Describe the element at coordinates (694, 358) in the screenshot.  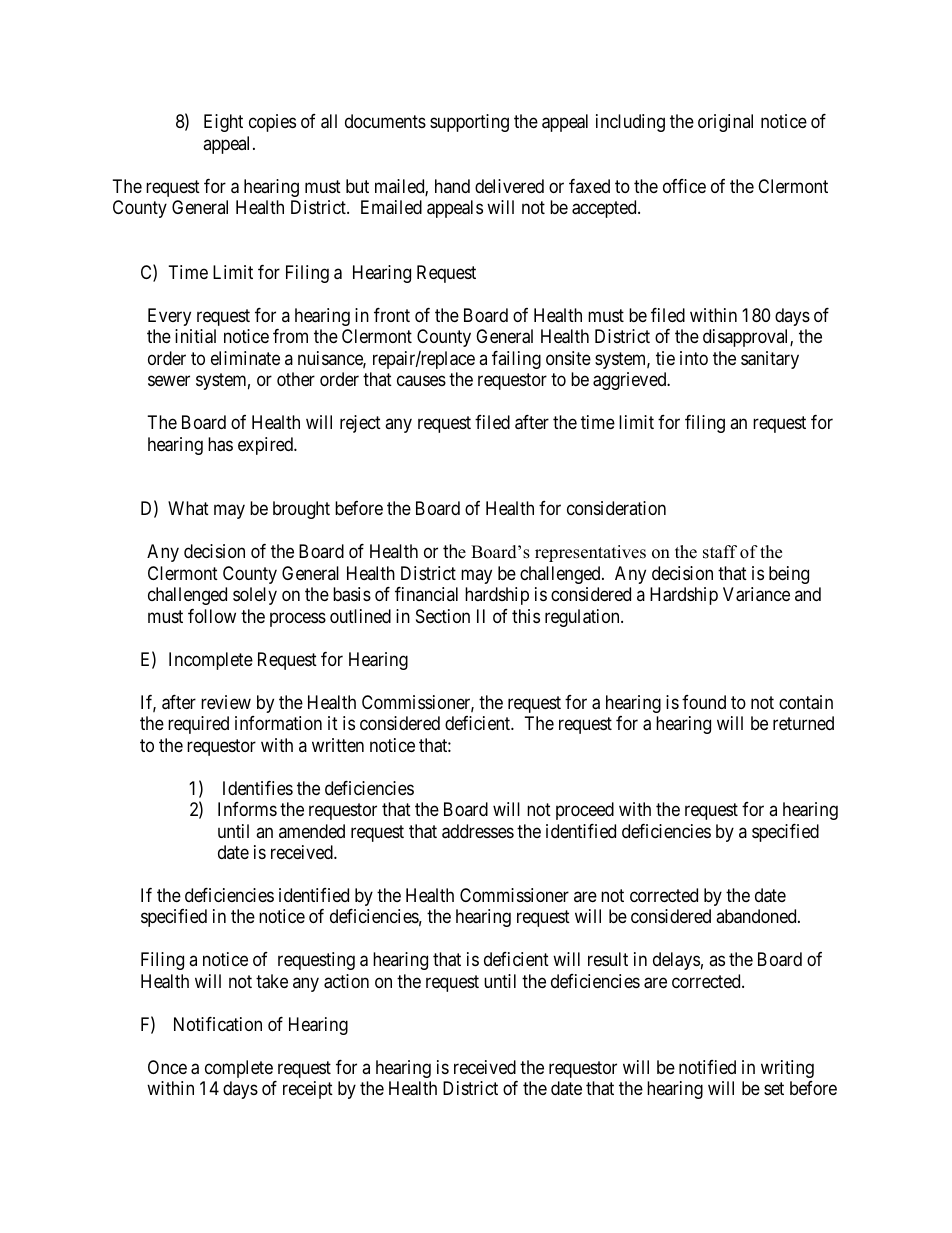
I see `into` at that location.
